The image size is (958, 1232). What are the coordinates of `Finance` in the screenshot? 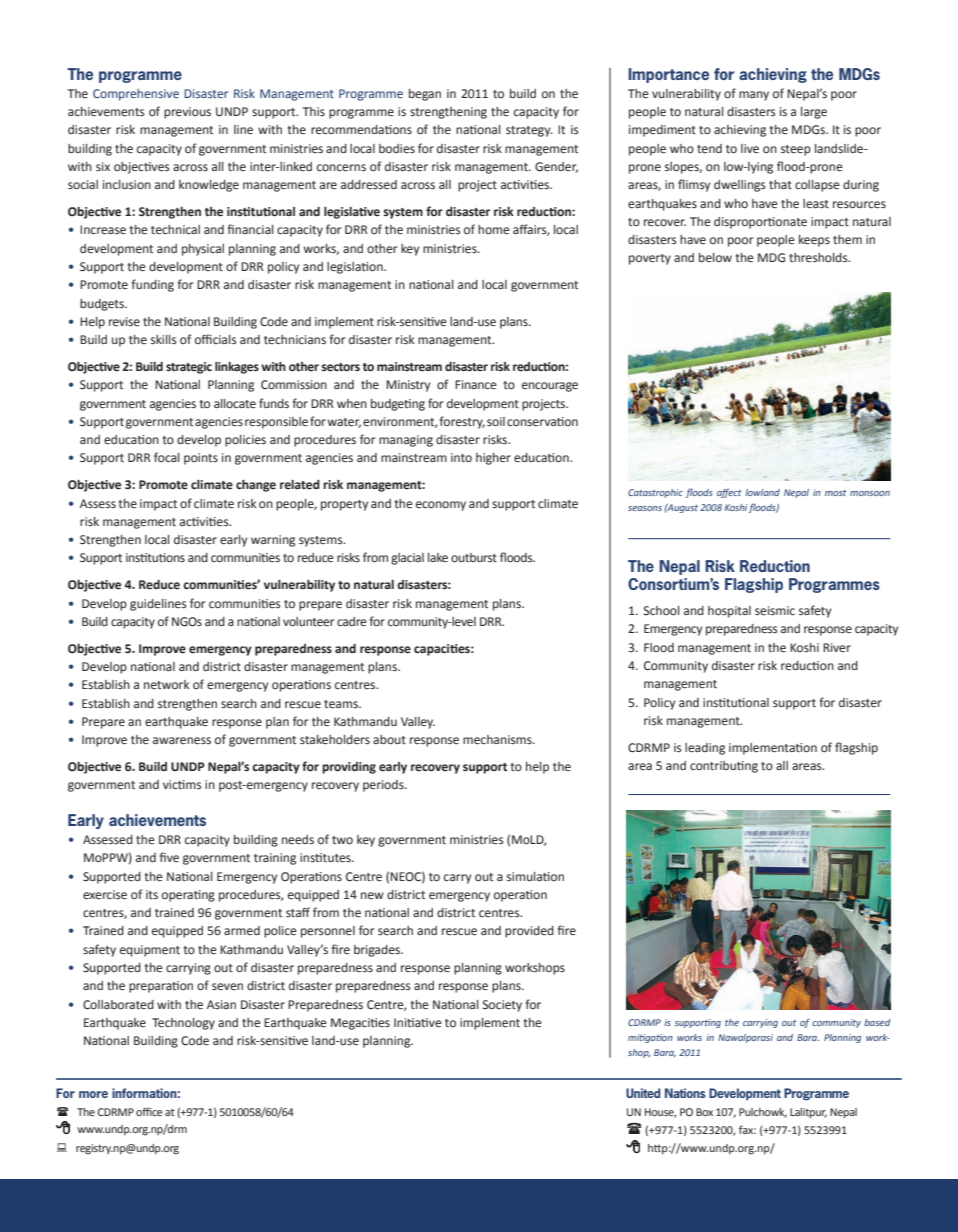 It's located at (476, 385).
